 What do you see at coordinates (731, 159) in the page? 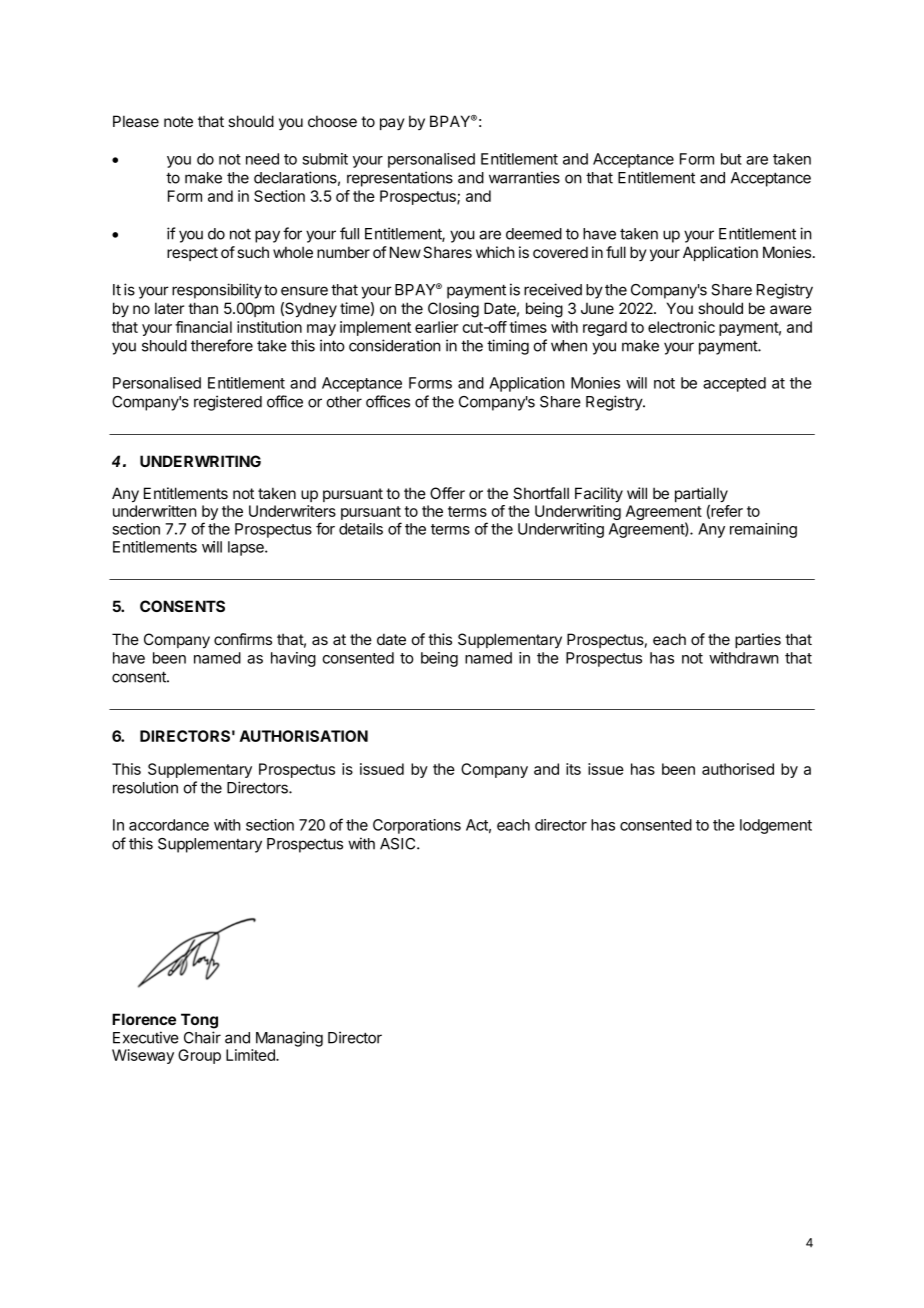
I see `but` at bounding box center [731, 159].
